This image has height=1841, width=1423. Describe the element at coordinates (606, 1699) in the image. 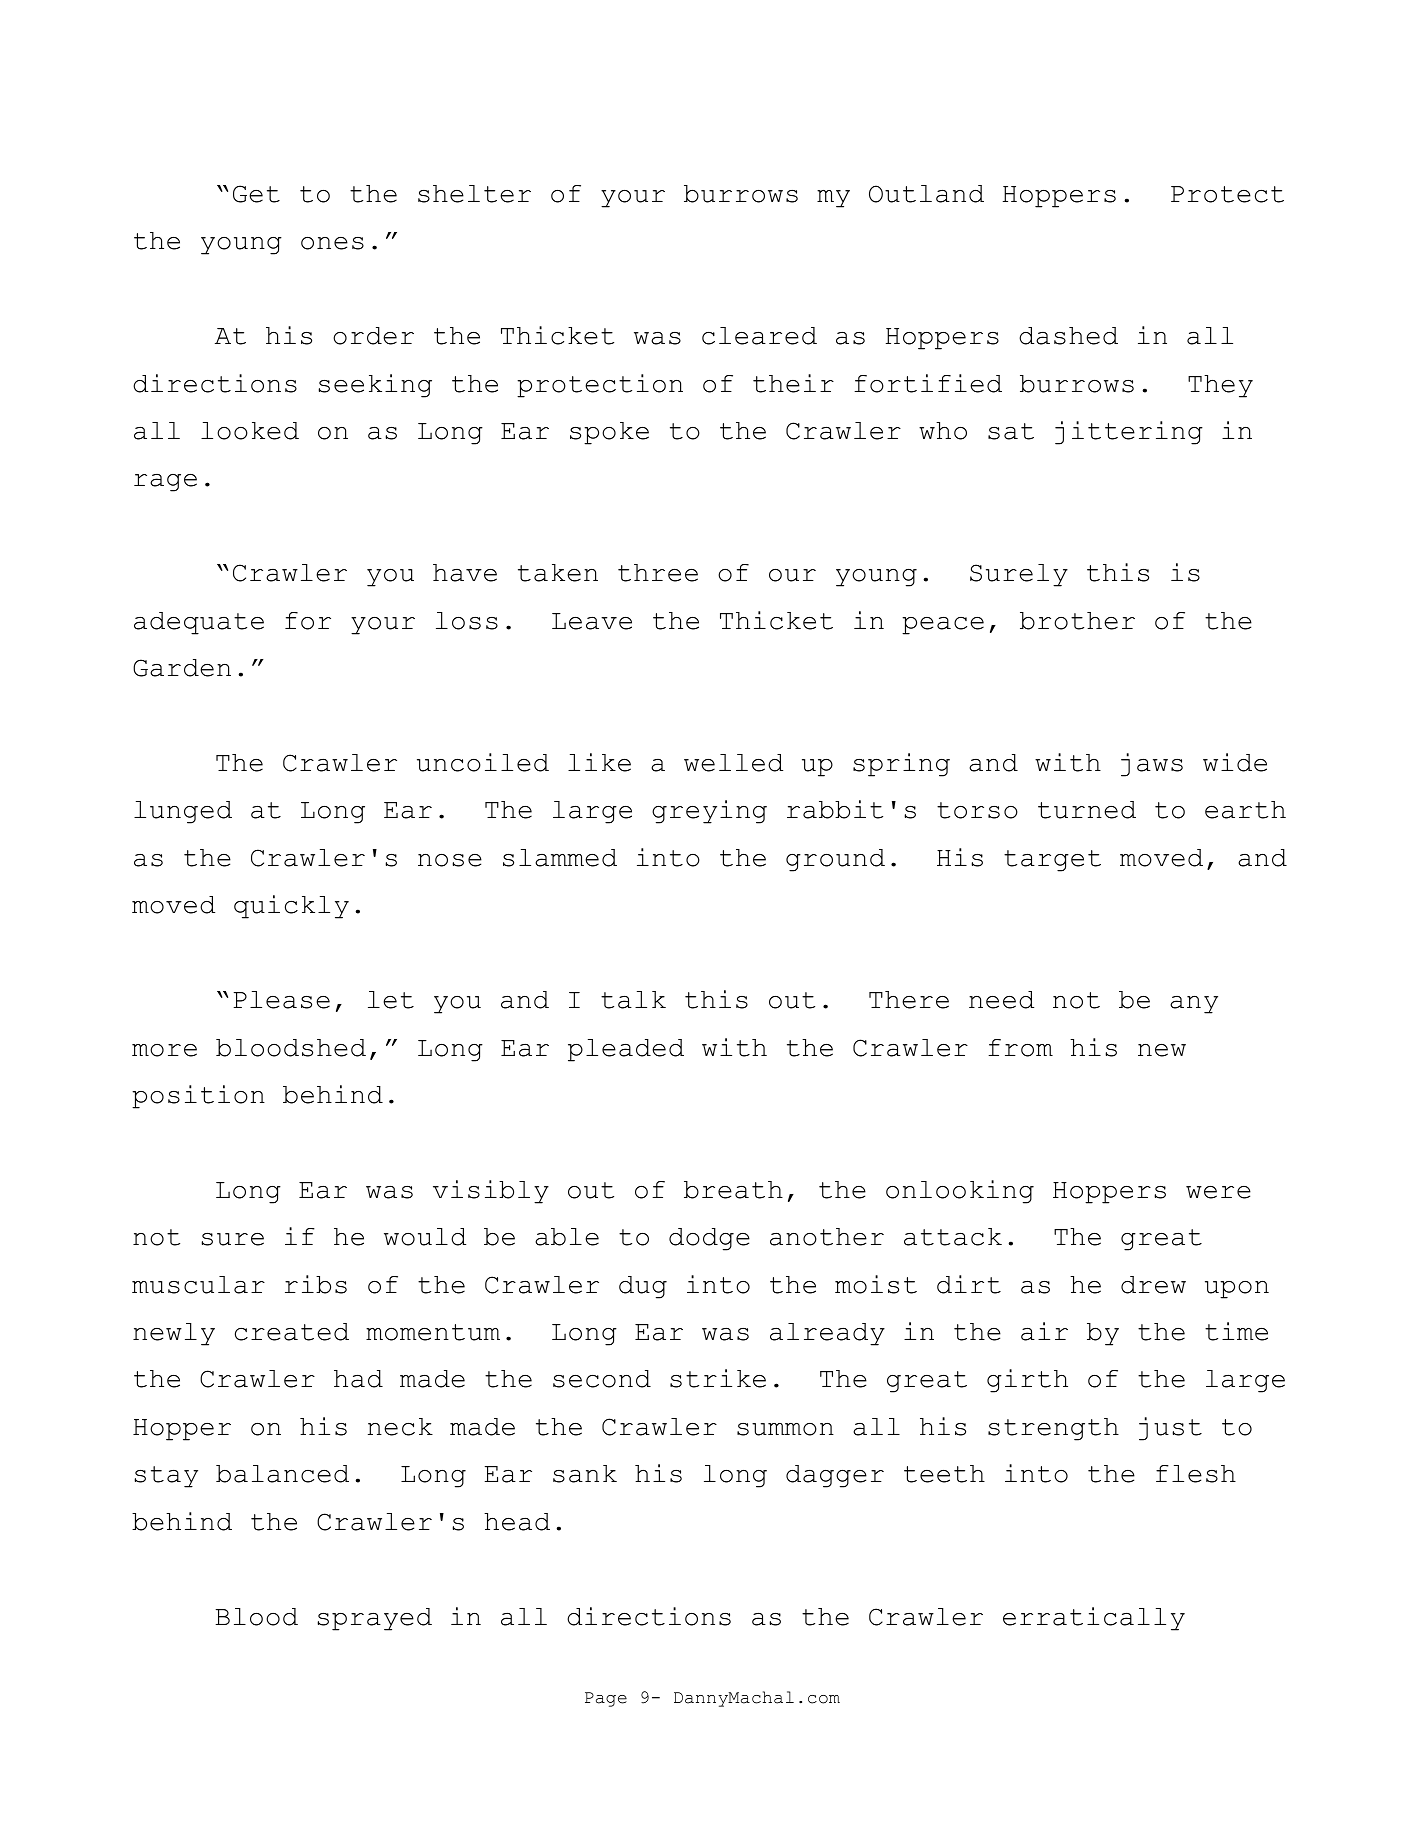

I see `Page` at that location.
